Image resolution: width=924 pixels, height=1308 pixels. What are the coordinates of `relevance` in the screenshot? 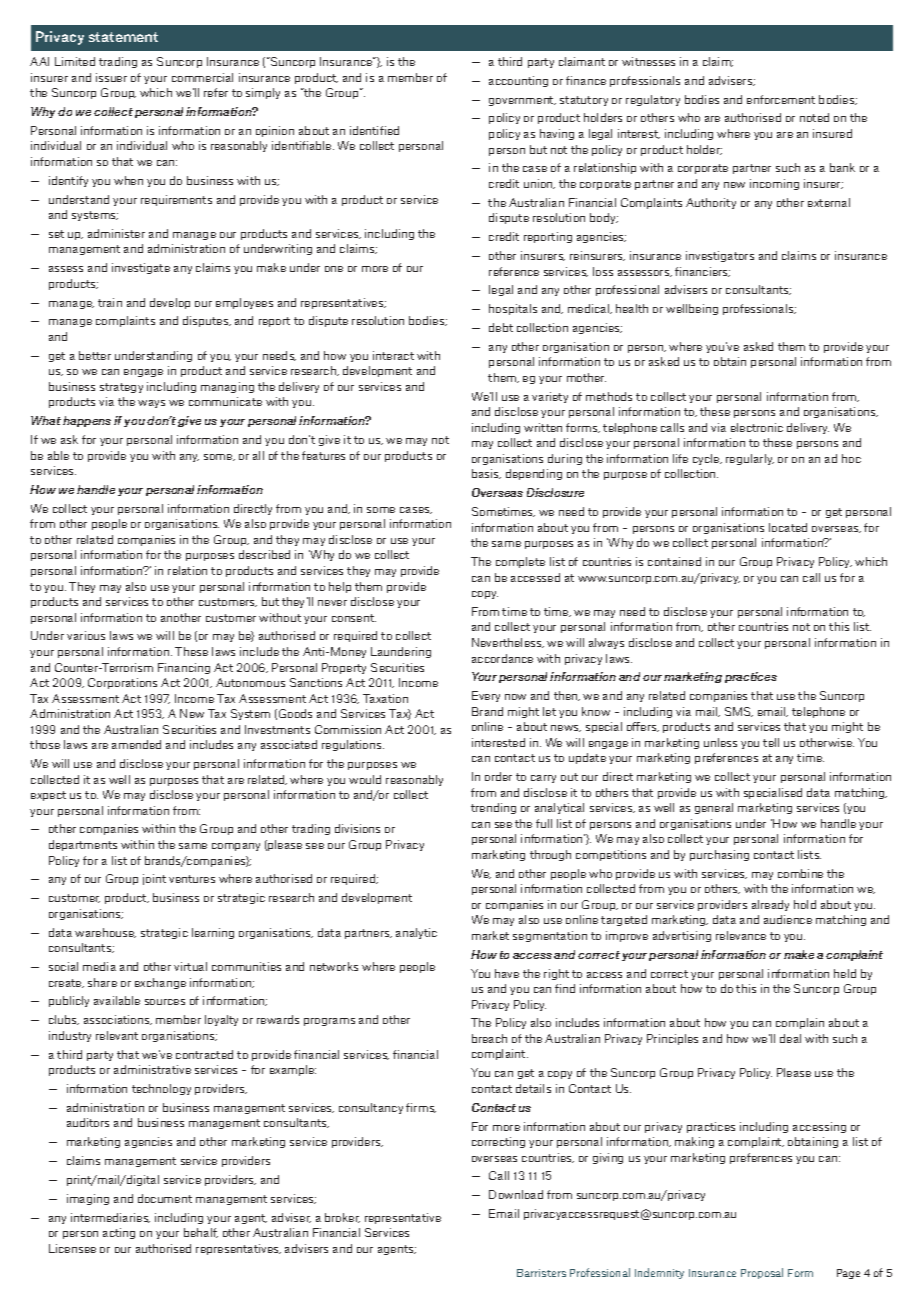 It's located at (741, 935).
